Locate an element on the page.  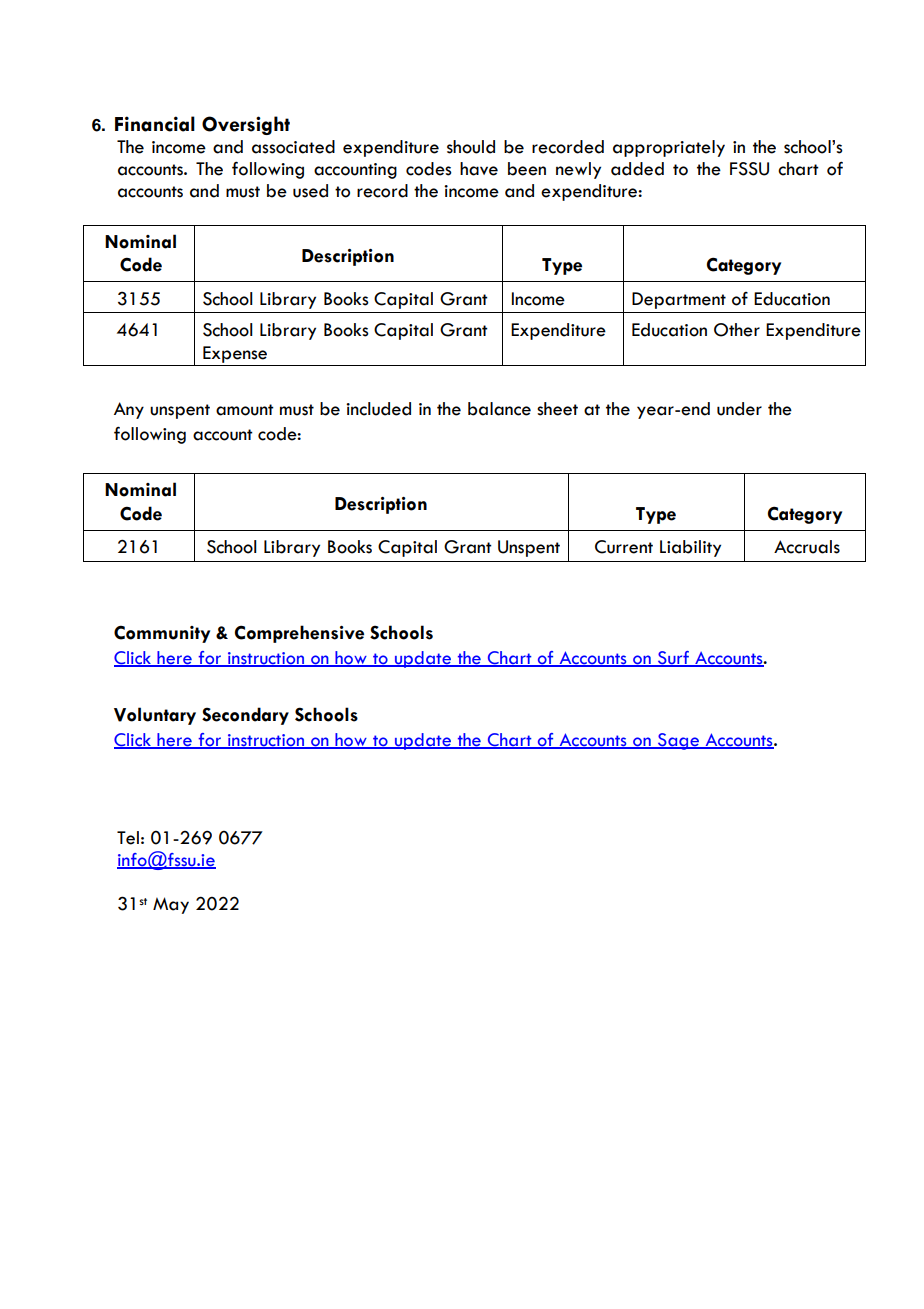
Surf is located at coordinates (673, 659).
